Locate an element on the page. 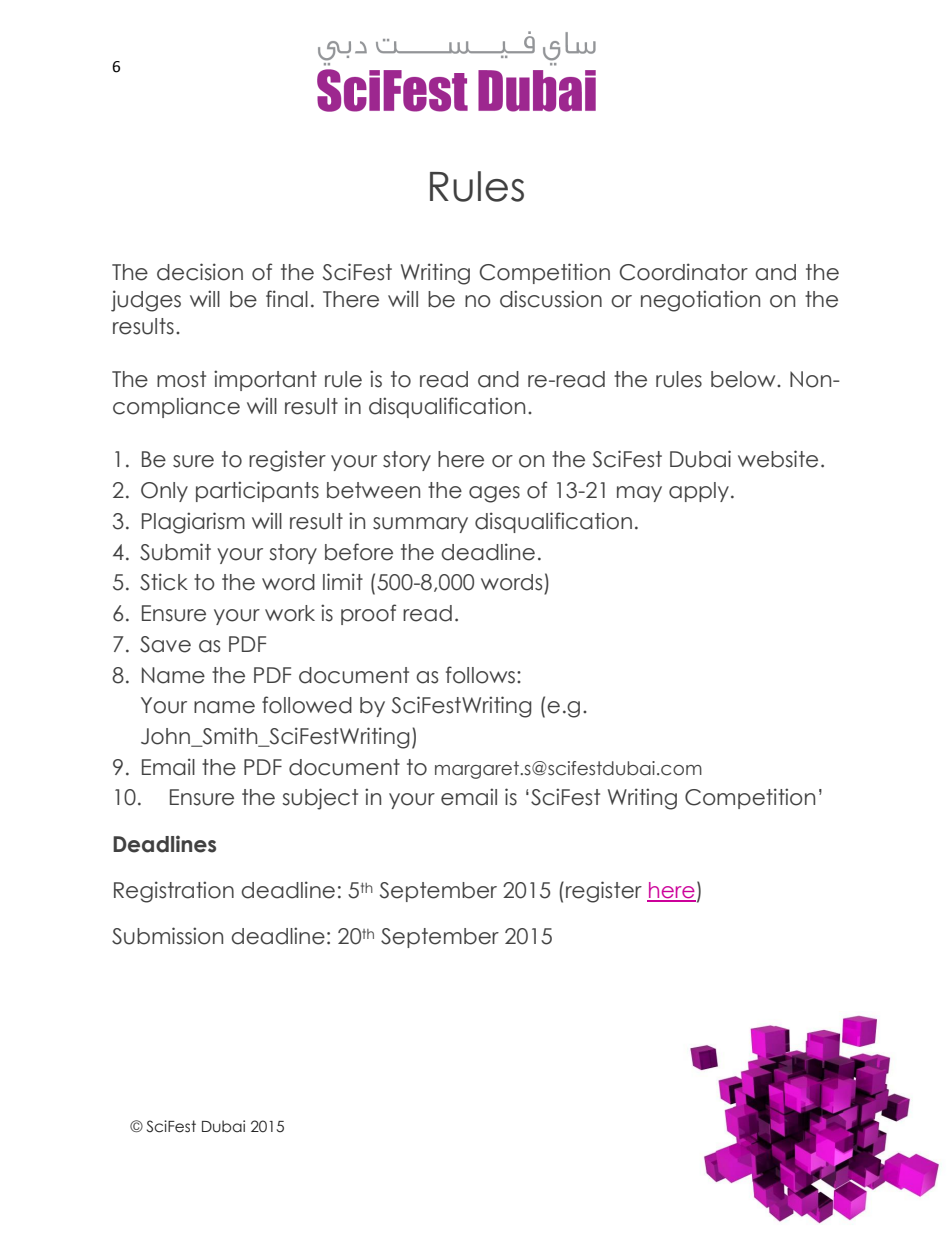 Image resolution: width=952 pixels, height=1233 pixels. negotiation is located at coordinates (700, 301).
